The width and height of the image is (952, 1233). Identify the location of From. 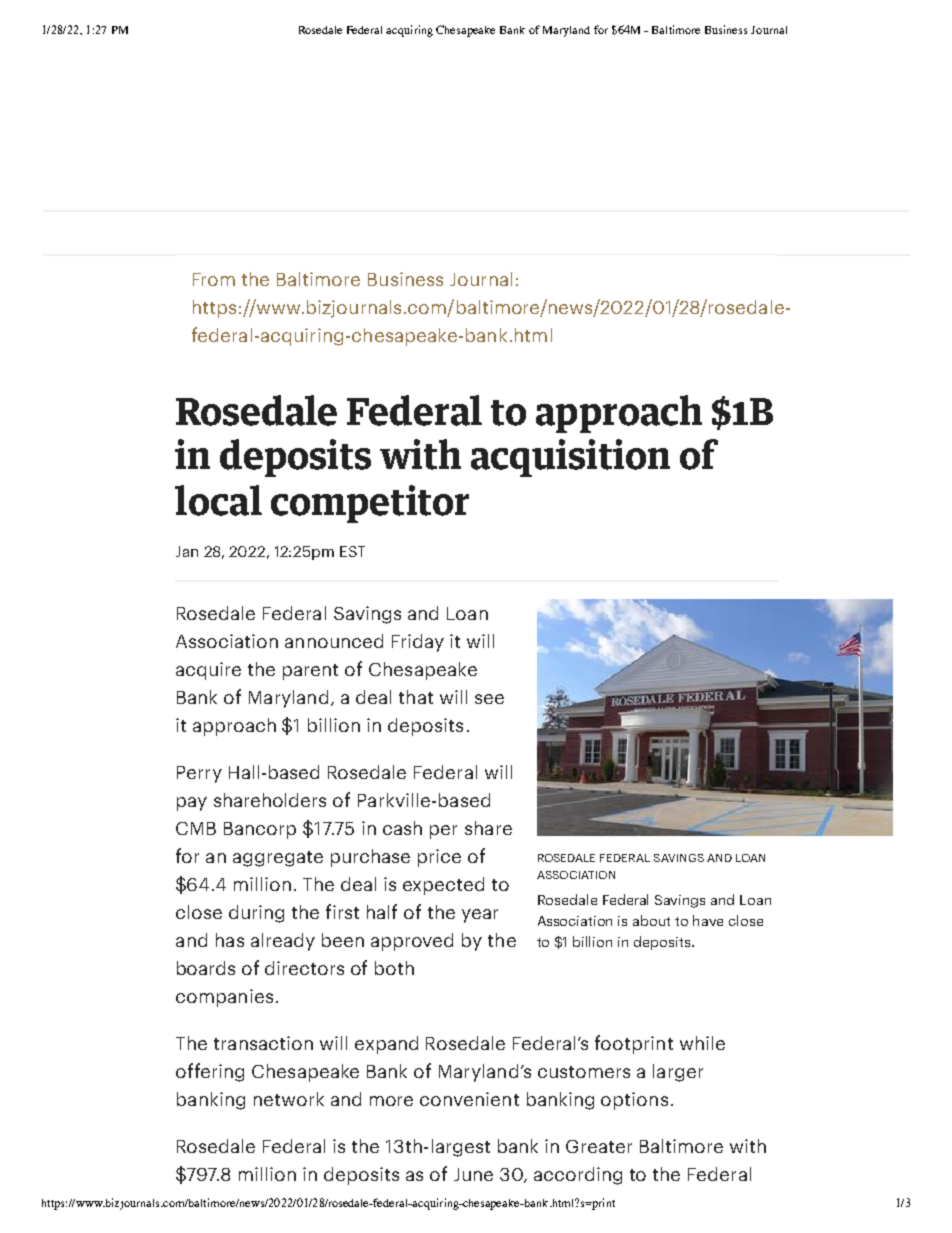
(214, 279).
